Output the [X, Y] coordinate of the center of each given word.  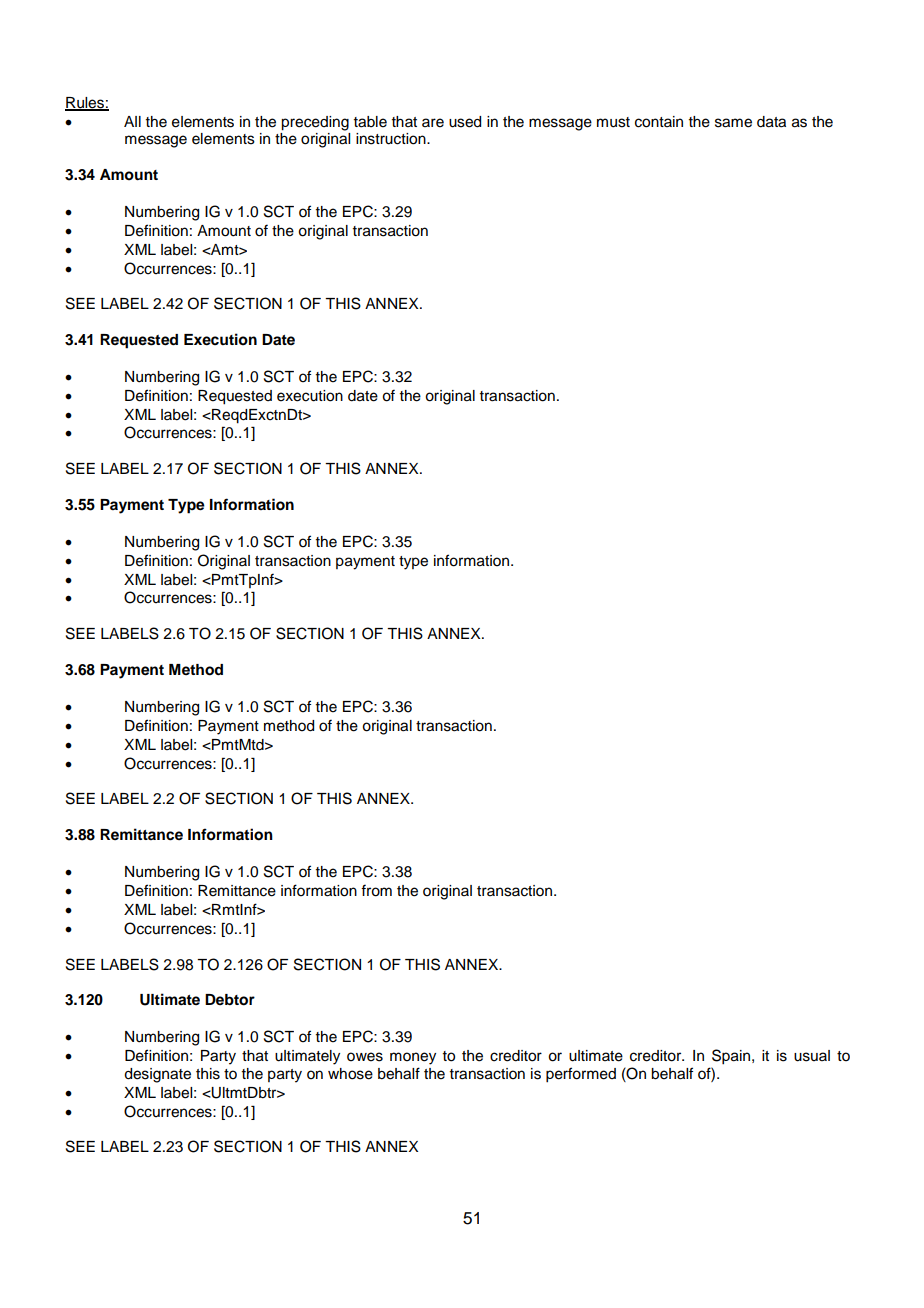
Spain [732, 1057]
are [433, 123]
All [132, 121]
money [413, 1058]
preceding [315, 123]
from [376, 890]
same [733, 123]
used [465, 122]
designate [157, 1075]
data [771, 122]
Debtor [230, 1000]
